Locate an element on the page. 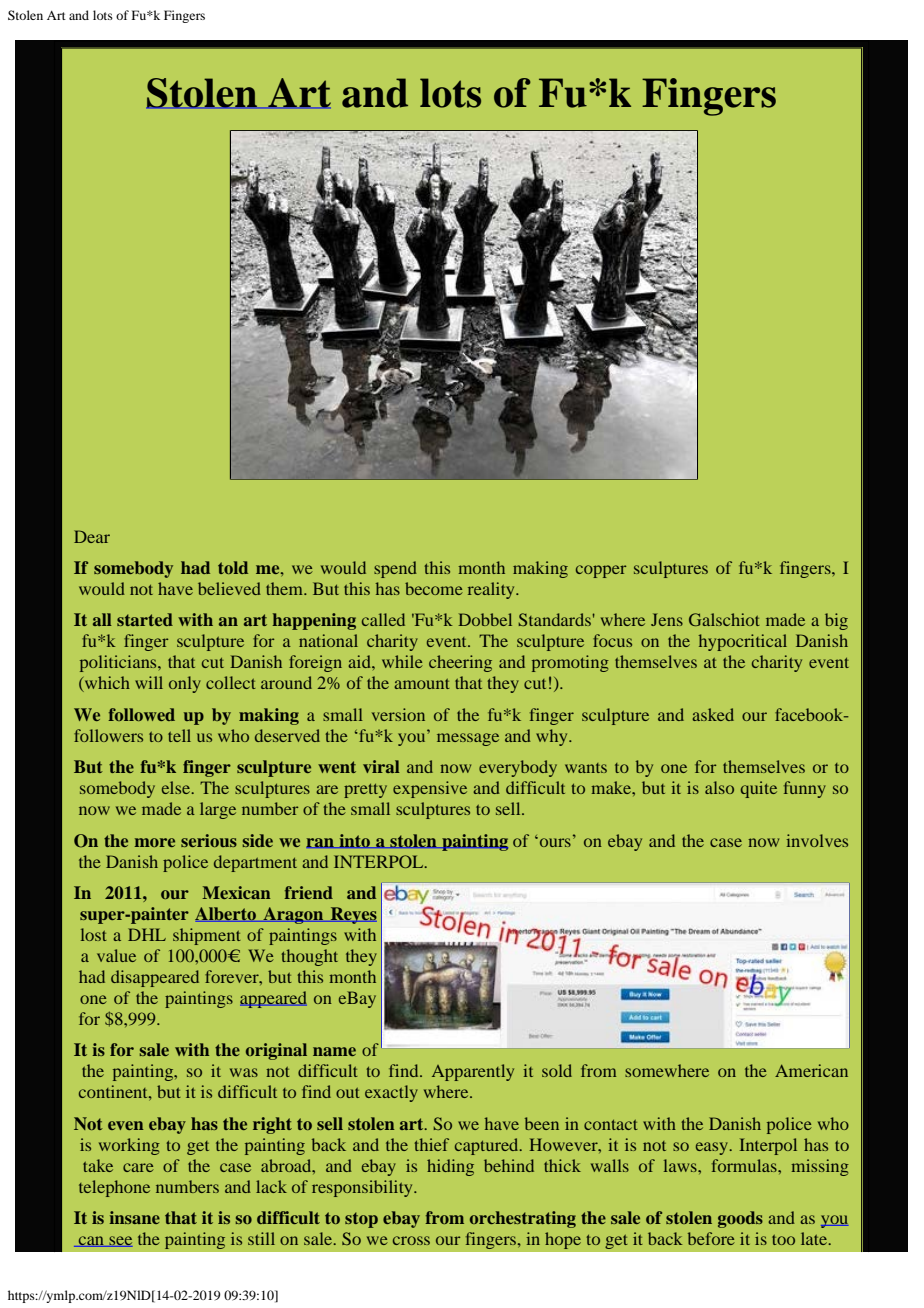  told is located at coordinates (233, 567).
